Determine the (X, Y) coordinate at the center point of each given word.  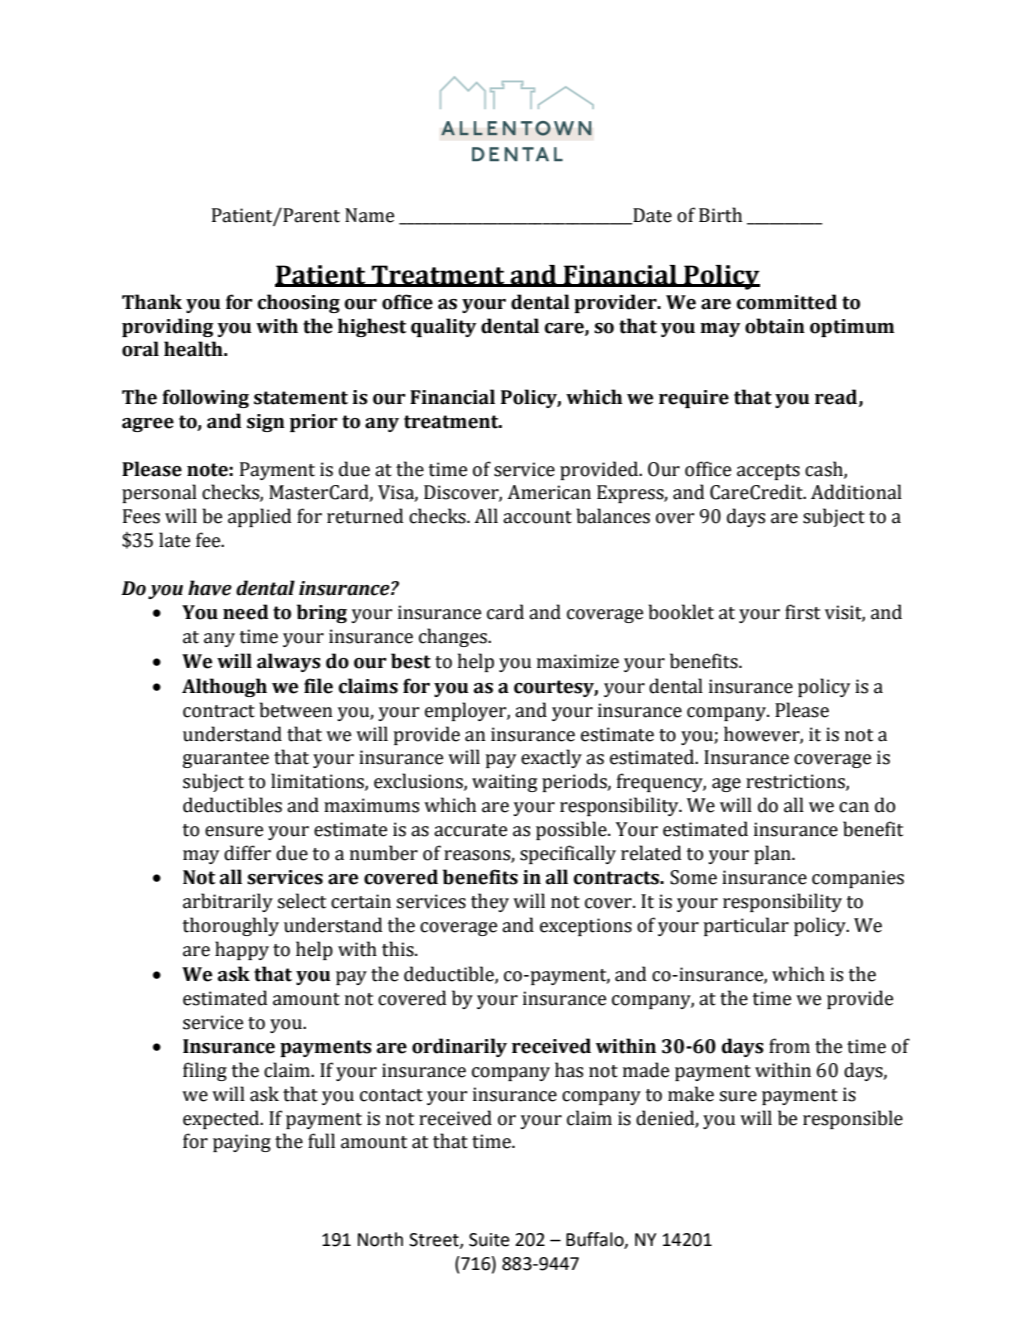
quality (443, 327)
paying (242, 1143)
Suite (489, 1240)
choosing (298, 303)
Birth (720, 215)
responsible (853, 1119)
